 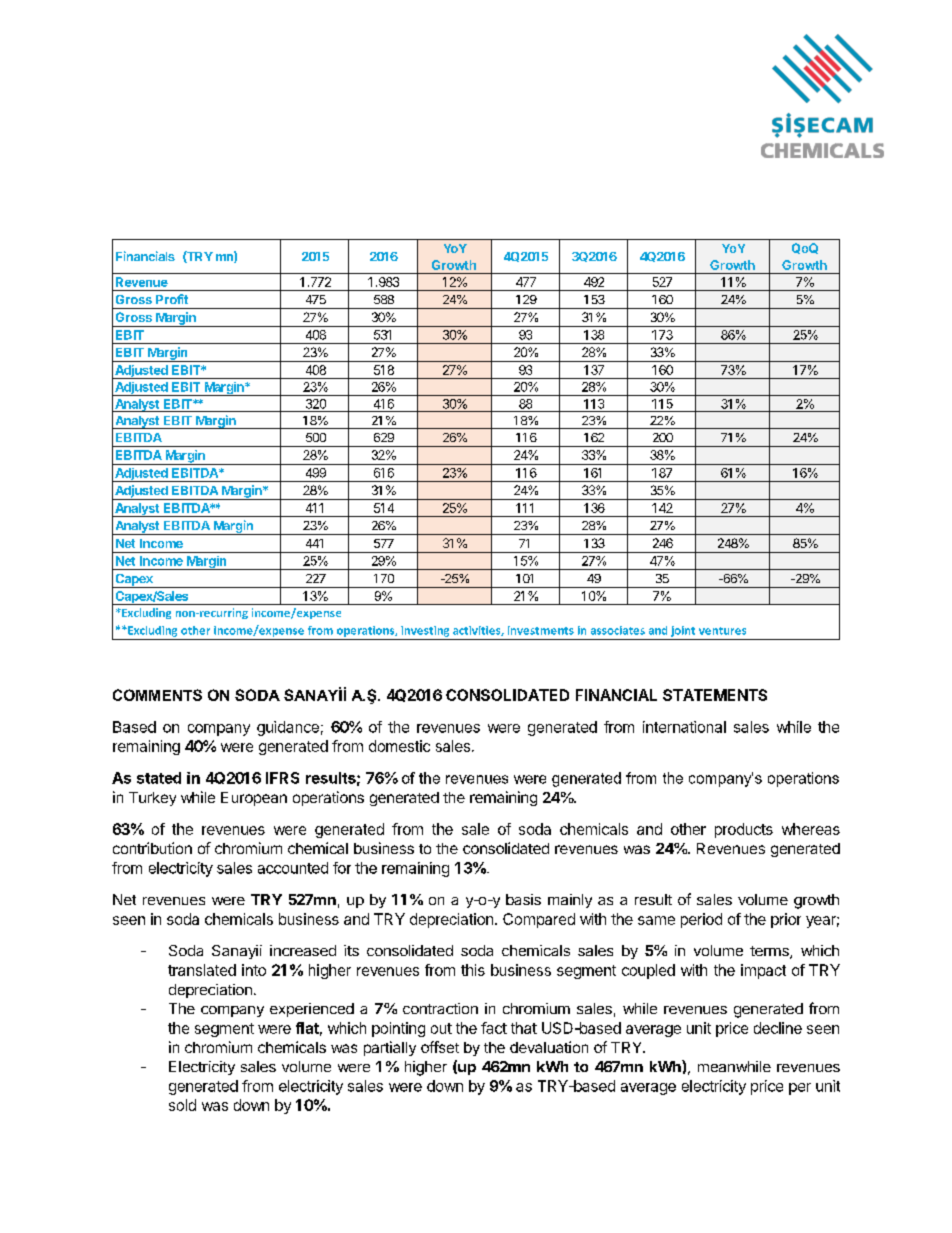 I want to click on ventures, so click(x=722, y=631).
